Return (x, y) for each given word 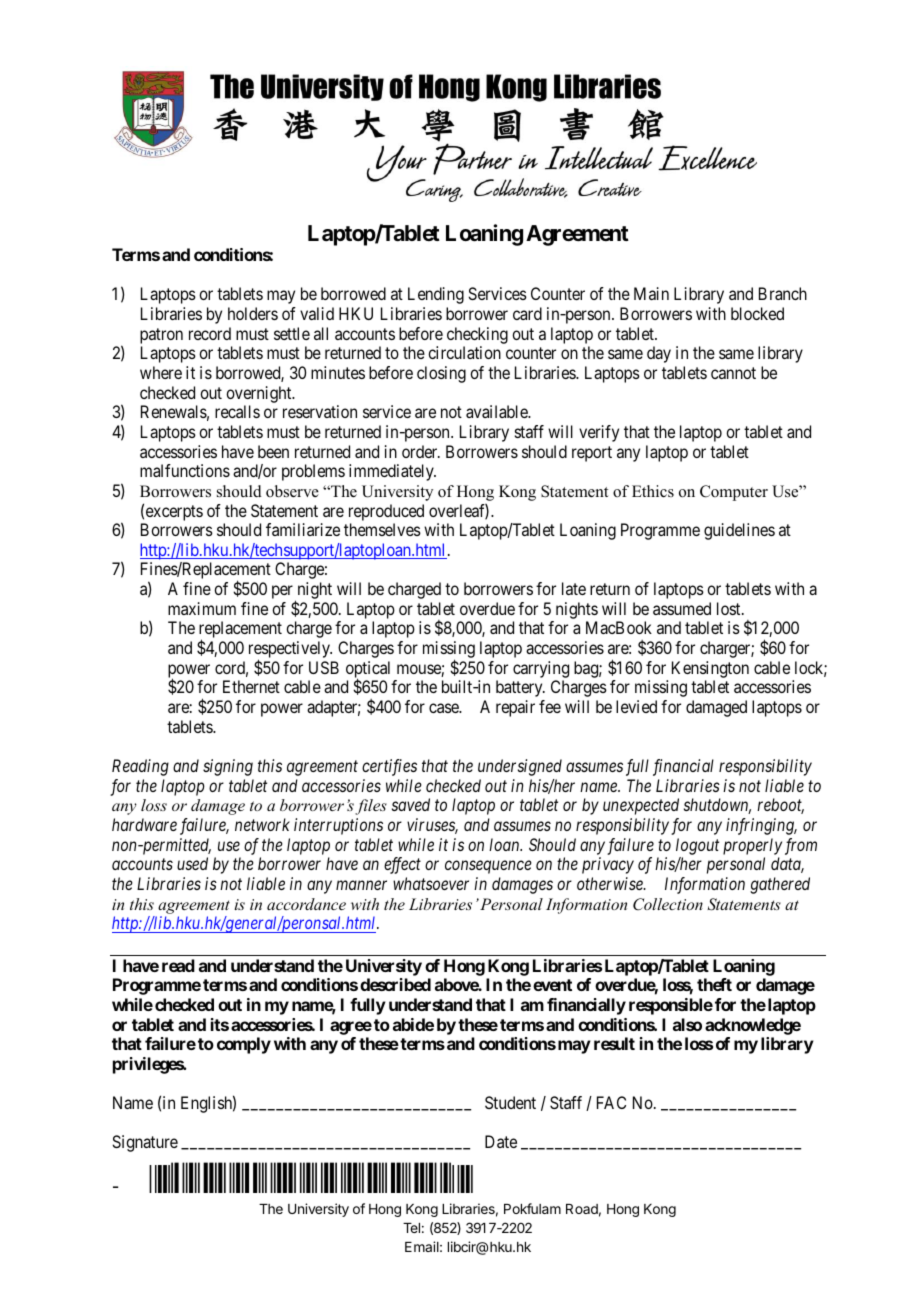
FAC (611, 1102)
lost (730, 608)
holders (253, 313)
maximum (202, 608)
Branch (783, 293)
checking (477, 335)
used (192, 863)
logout (697, 846)
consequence (488, 867)
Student (510, 1102)
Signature (145, 1143)
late (574, 588)
